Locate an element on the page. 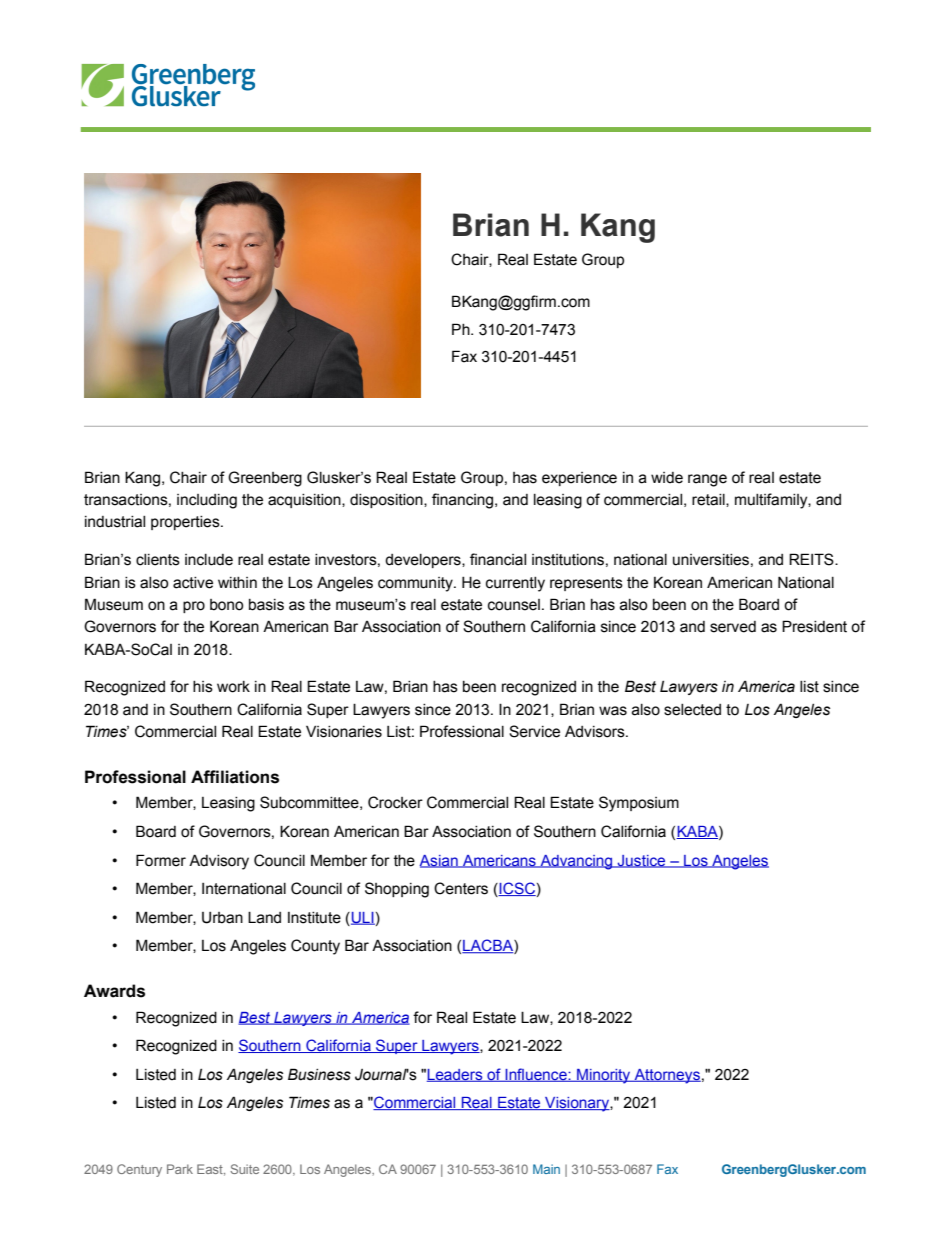 The height and width of the image is (1233, 952). selected is located at coordinates (692, 710).
